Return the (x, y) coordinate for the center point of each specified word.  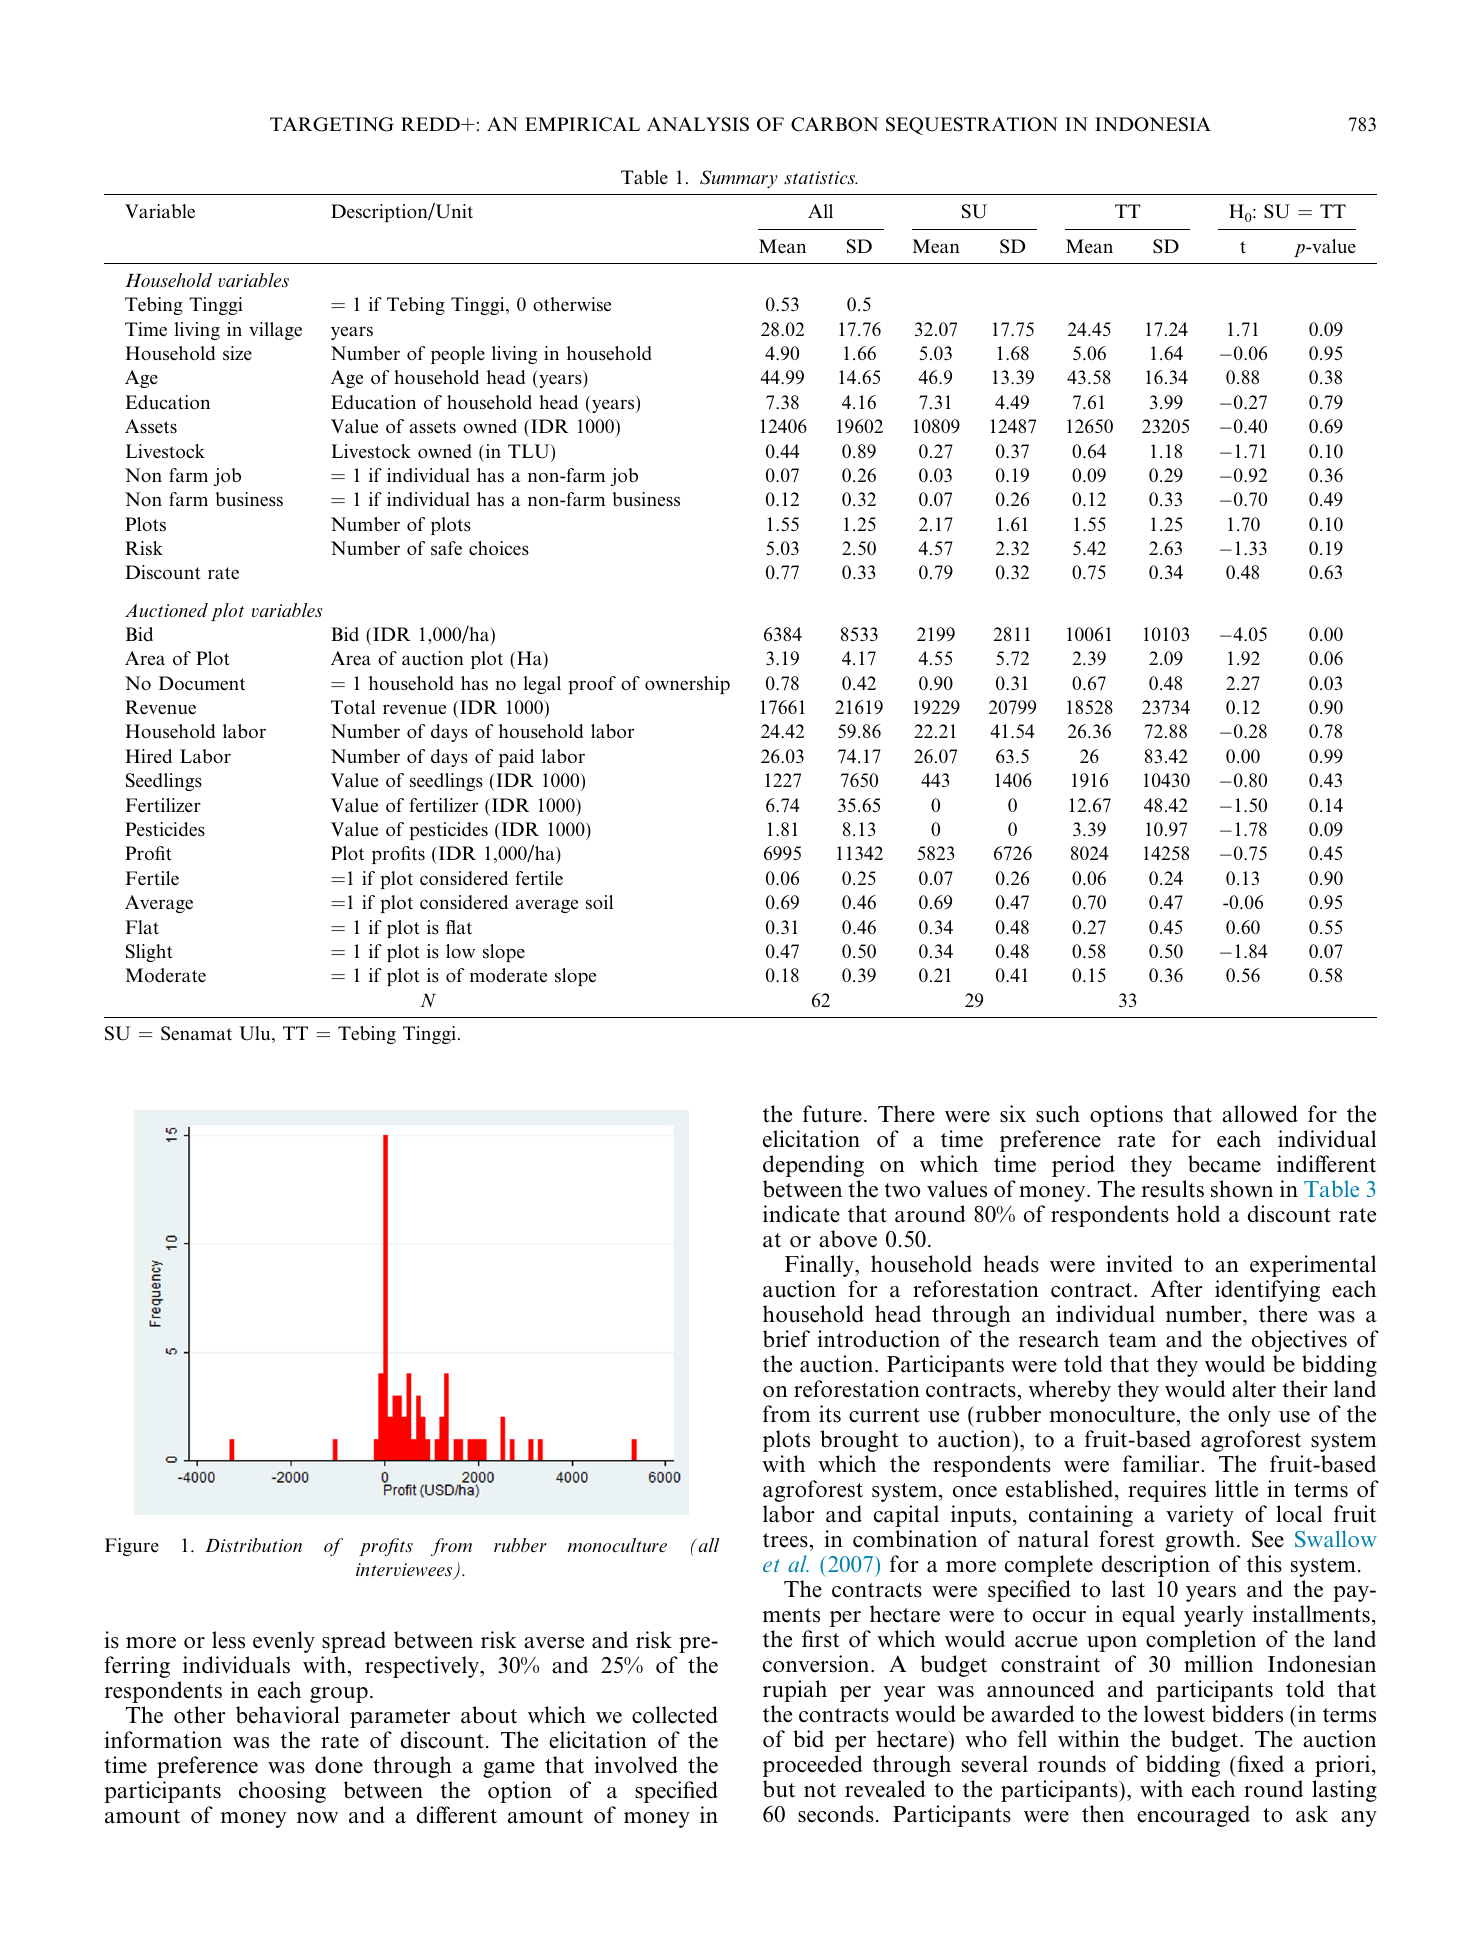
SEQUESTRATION (972, 126)
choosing (282, 1792)
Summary (739, 179)
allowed (1260, 1114)
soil (599, 902)
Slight (149, 953)
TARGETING (332, 124)
